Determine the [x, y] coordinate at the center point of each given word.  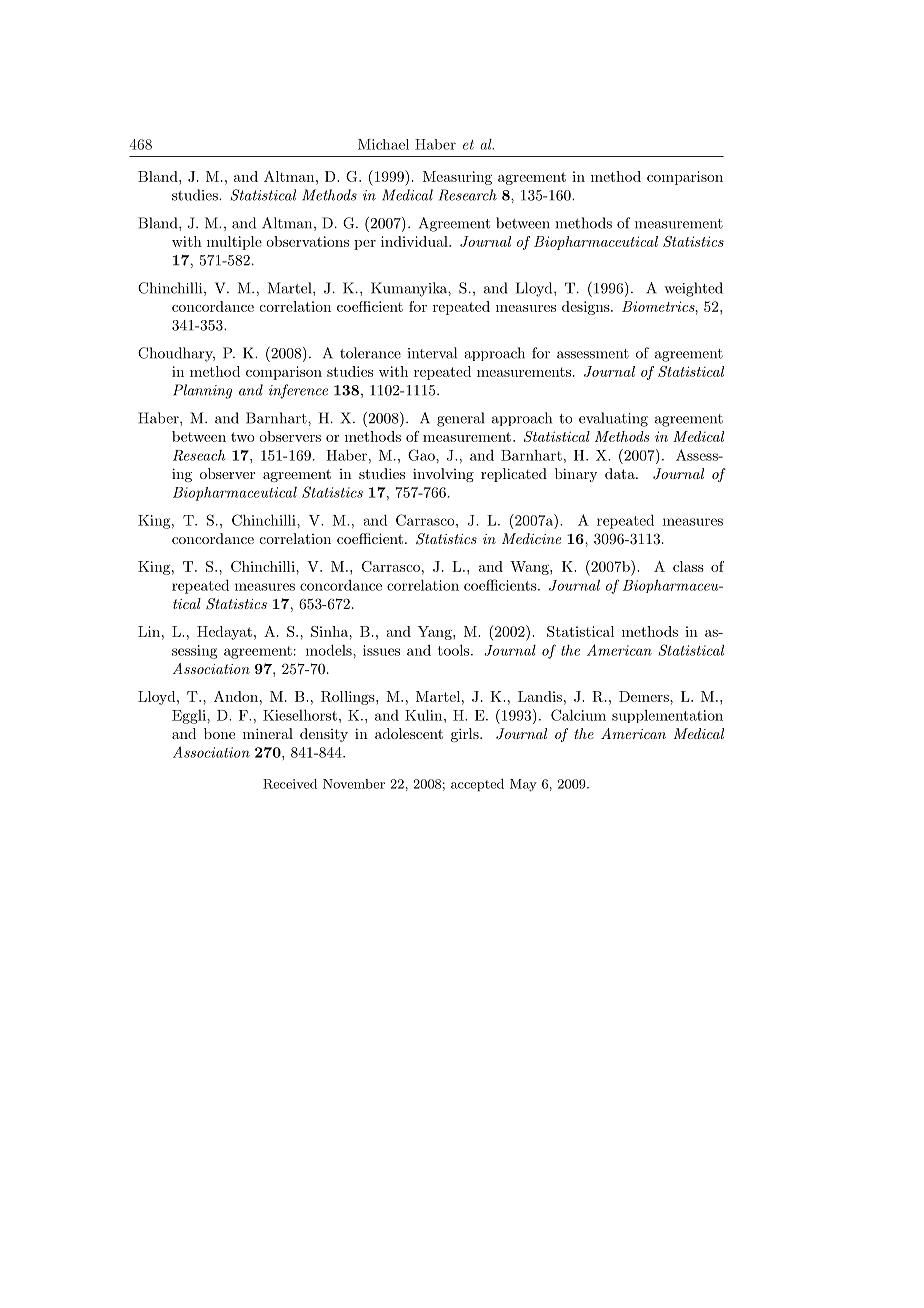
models [330, 650]
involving [443, 475]
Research [468, 195]
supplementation [667, 716]
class [688, 566]
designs [587, 308]
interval [432, 353]
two [243, 437]
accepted [477, 785]
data [621, 473]
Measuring [457, 178]
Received [290, 784]
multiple [234, 243]
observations [307, 241]
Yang [436, 633]
